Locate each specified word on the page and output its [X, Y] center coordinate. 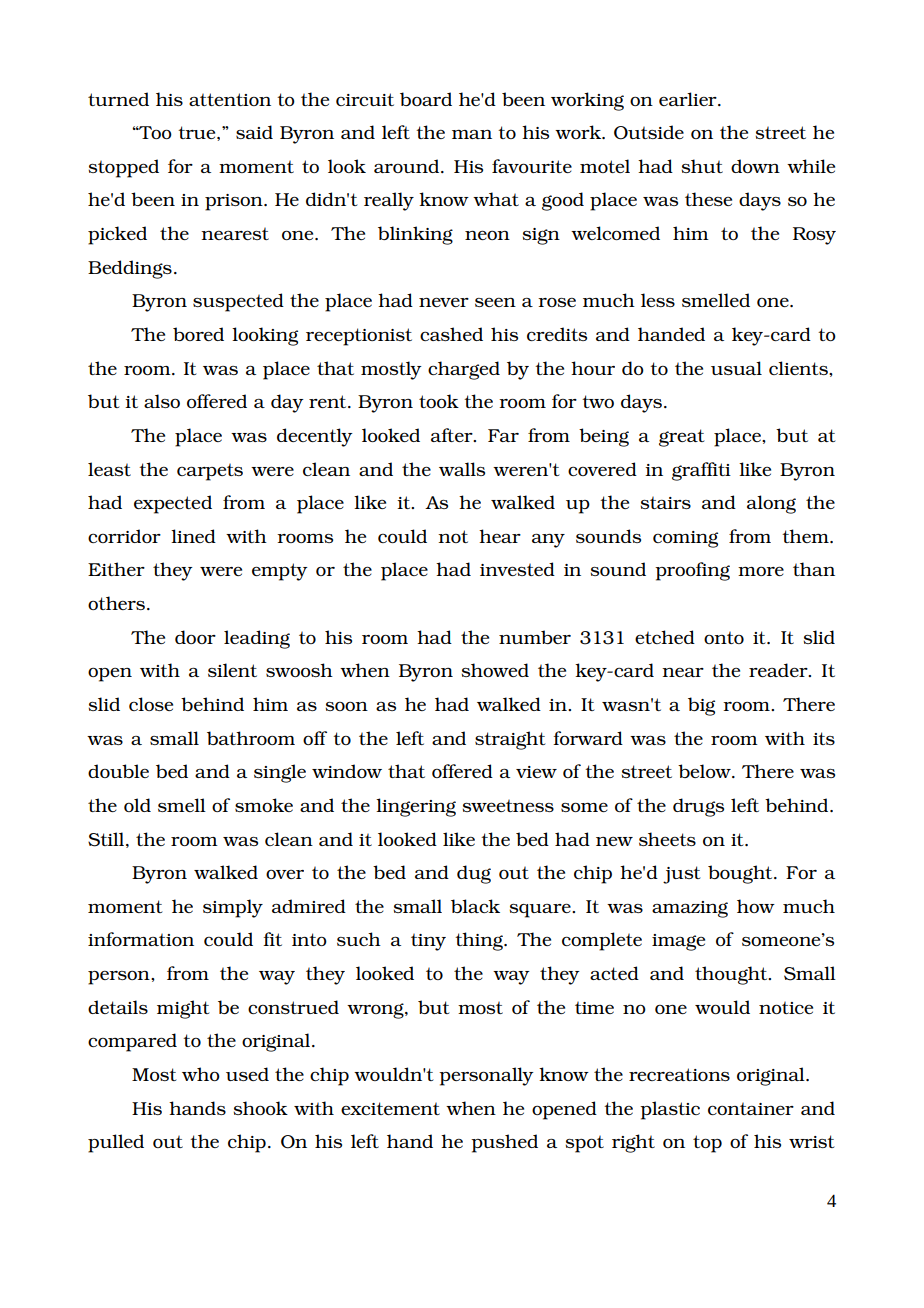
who [201, 1074]
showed [495, 670]
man [472, 134]
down [755, 166]
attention [230, 99]
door [195, 637]
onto [724, 638]
